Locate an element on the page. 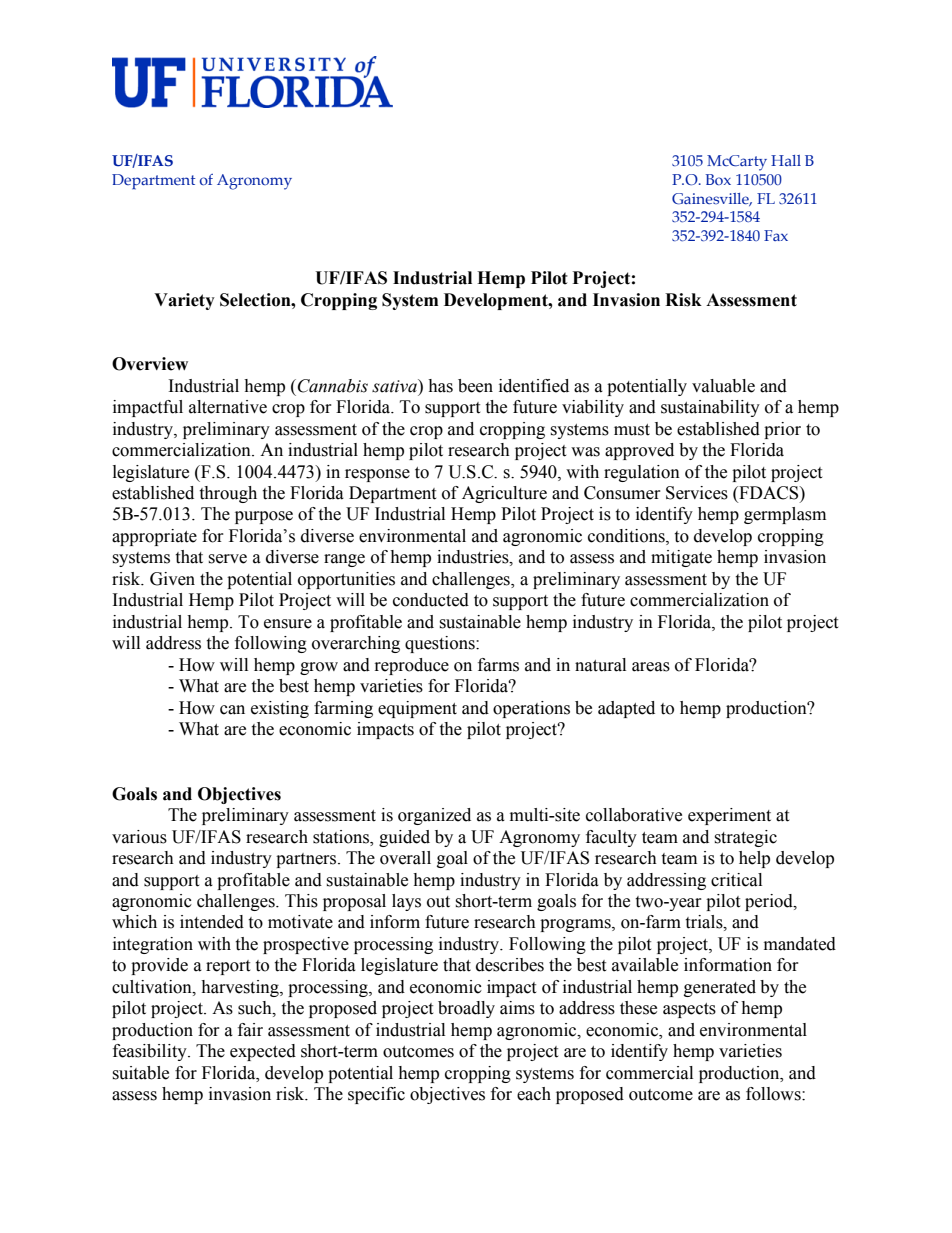 The image size is (952, 1233). each is located at coordinates (534, 1094).
